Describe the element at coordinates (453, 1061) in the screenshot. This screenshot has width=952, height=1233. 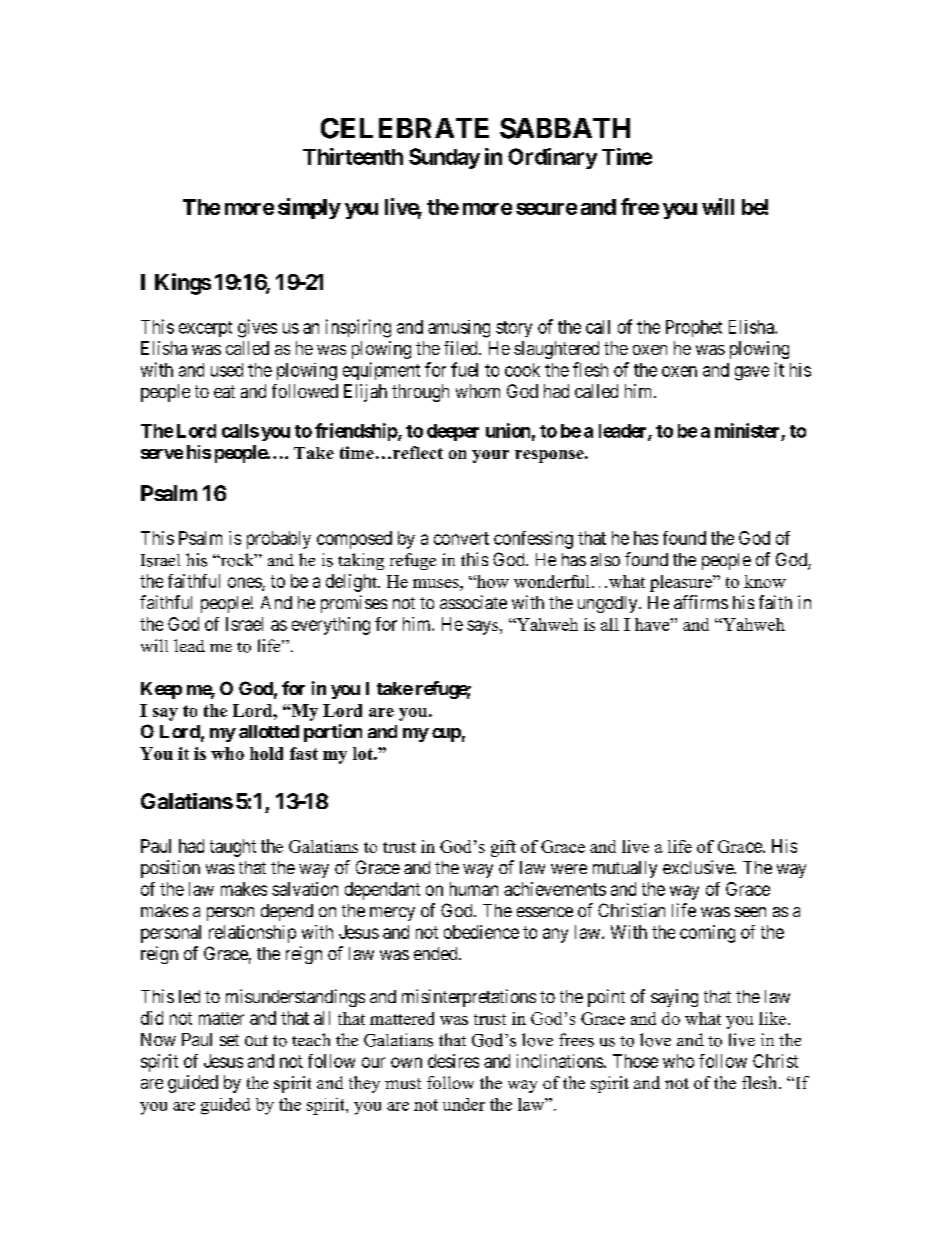
I see `desires` at that location.
